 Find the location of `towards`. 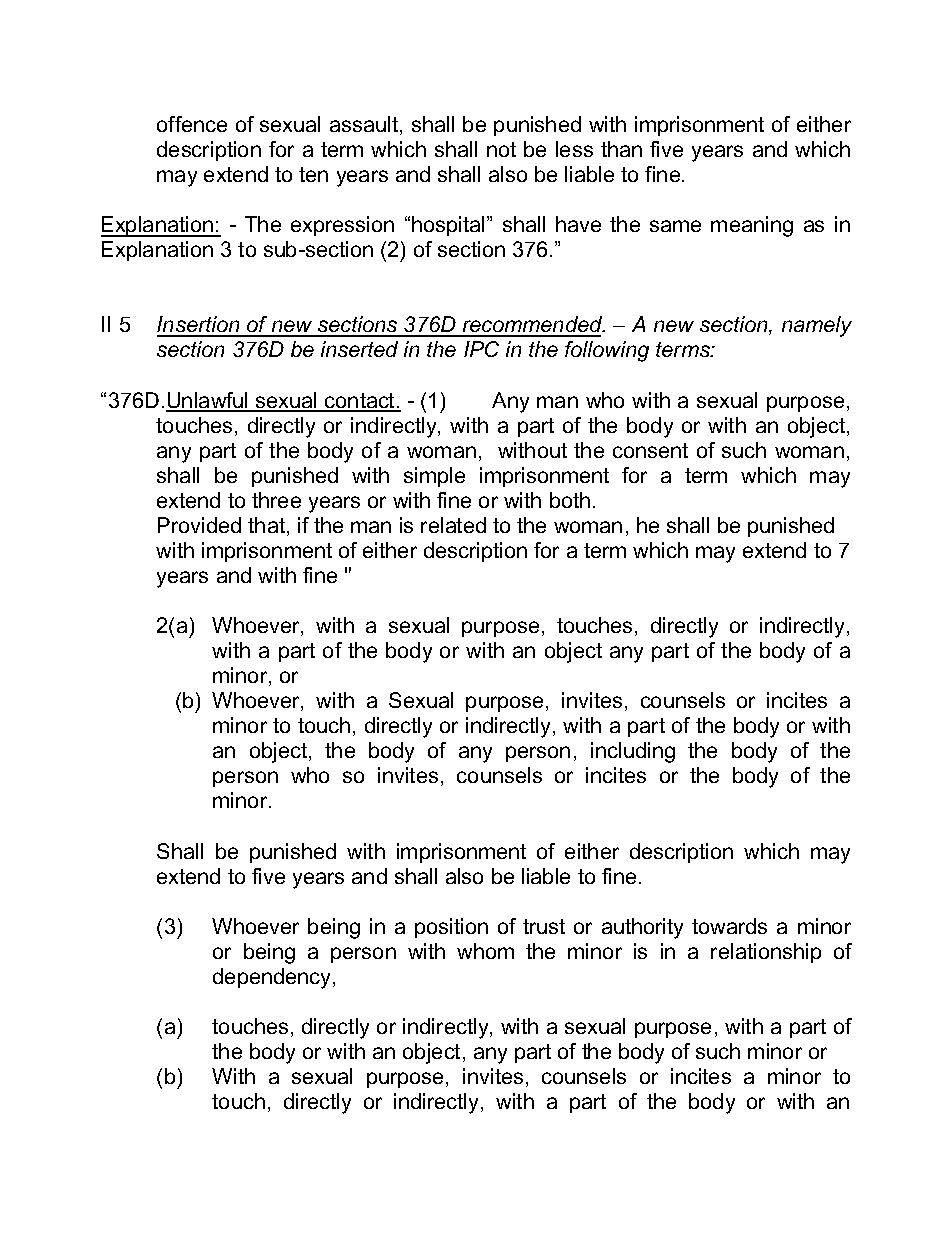

towards is located at coordinates (729, 926).
